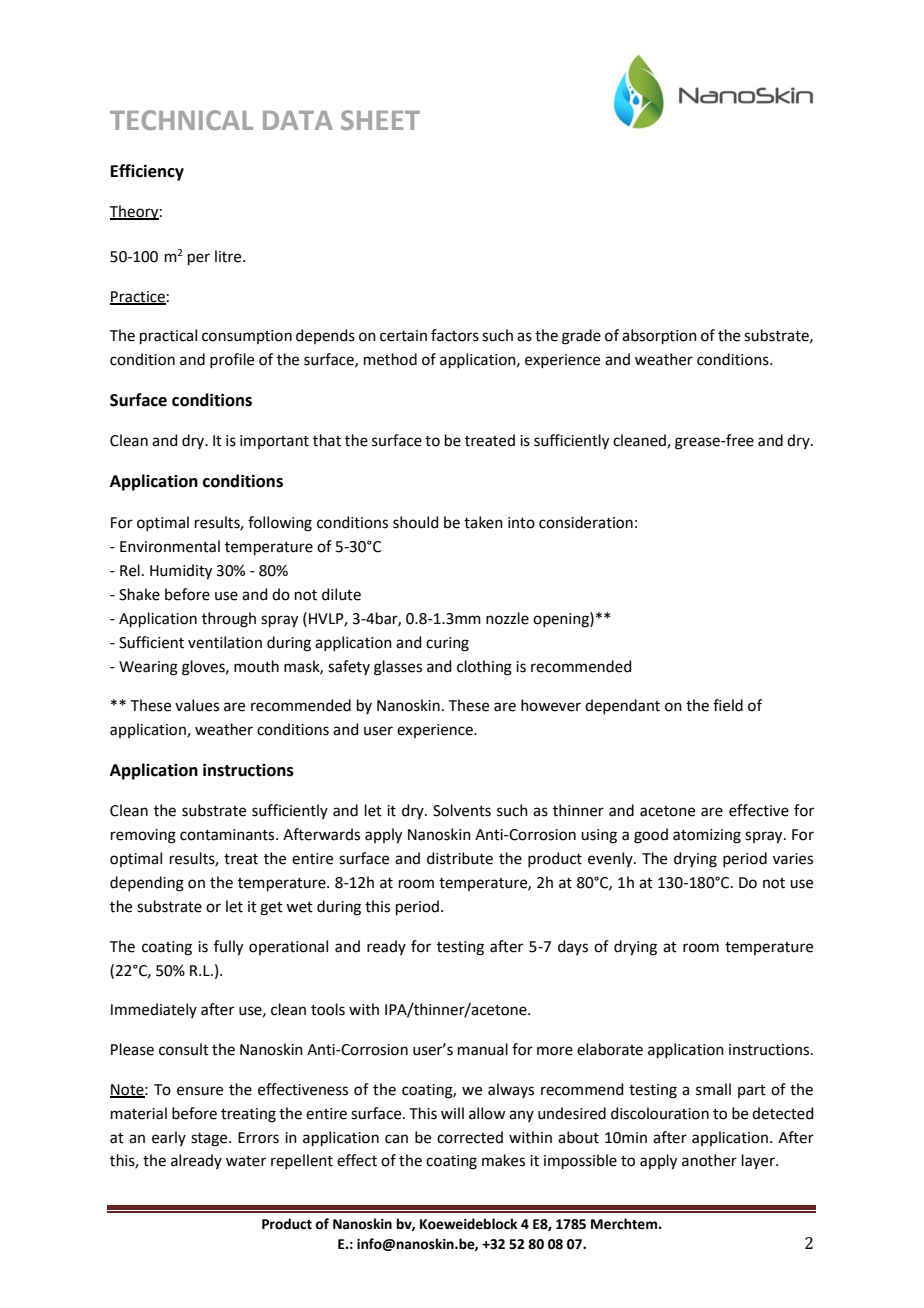 The width and height of the document is (924, 1308). Describe the element at coordinates (586, 522) in the document. I see `consideration` at that location.
